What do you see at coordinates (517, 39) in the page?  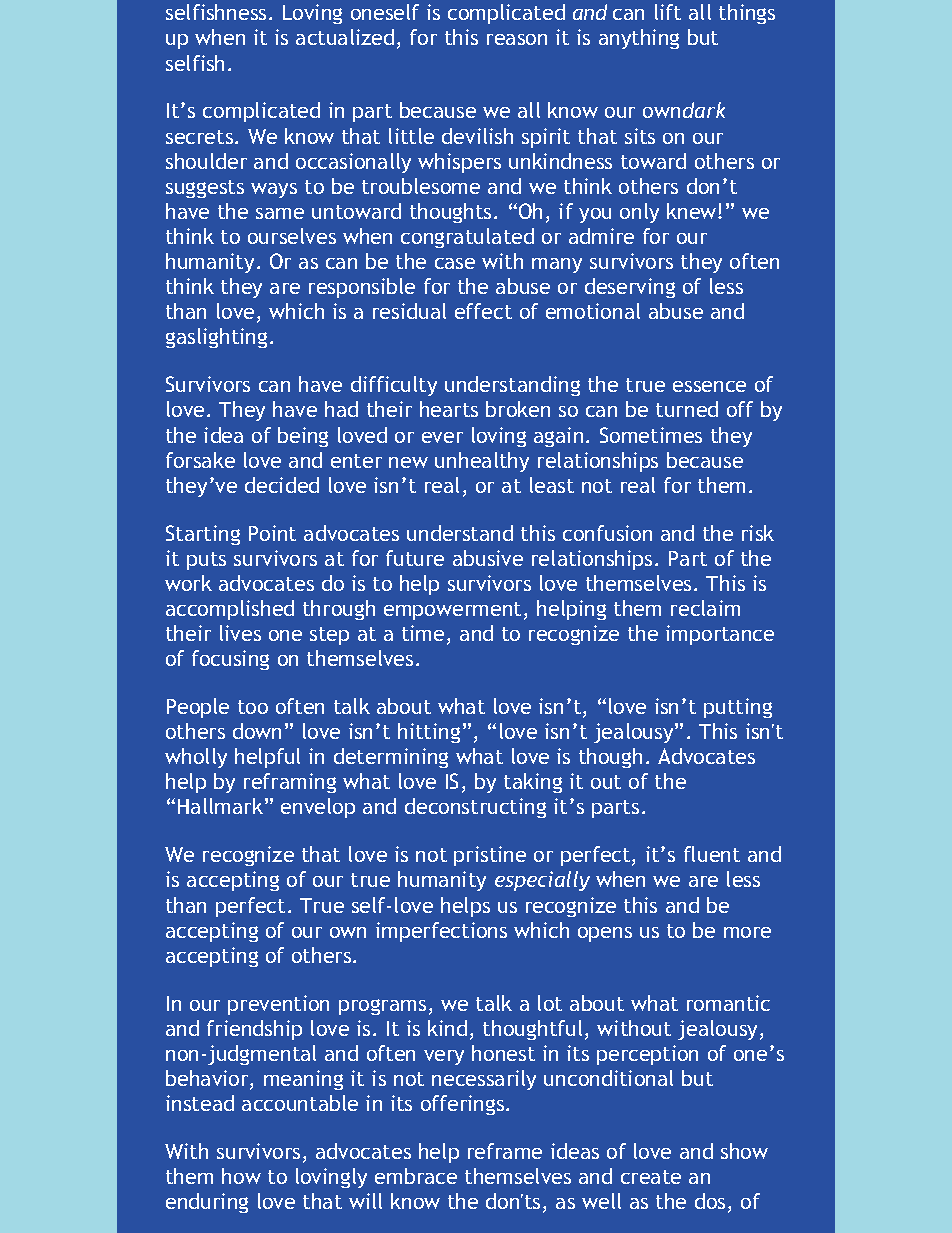 I see `reason` at bounding box center [517, 39].
